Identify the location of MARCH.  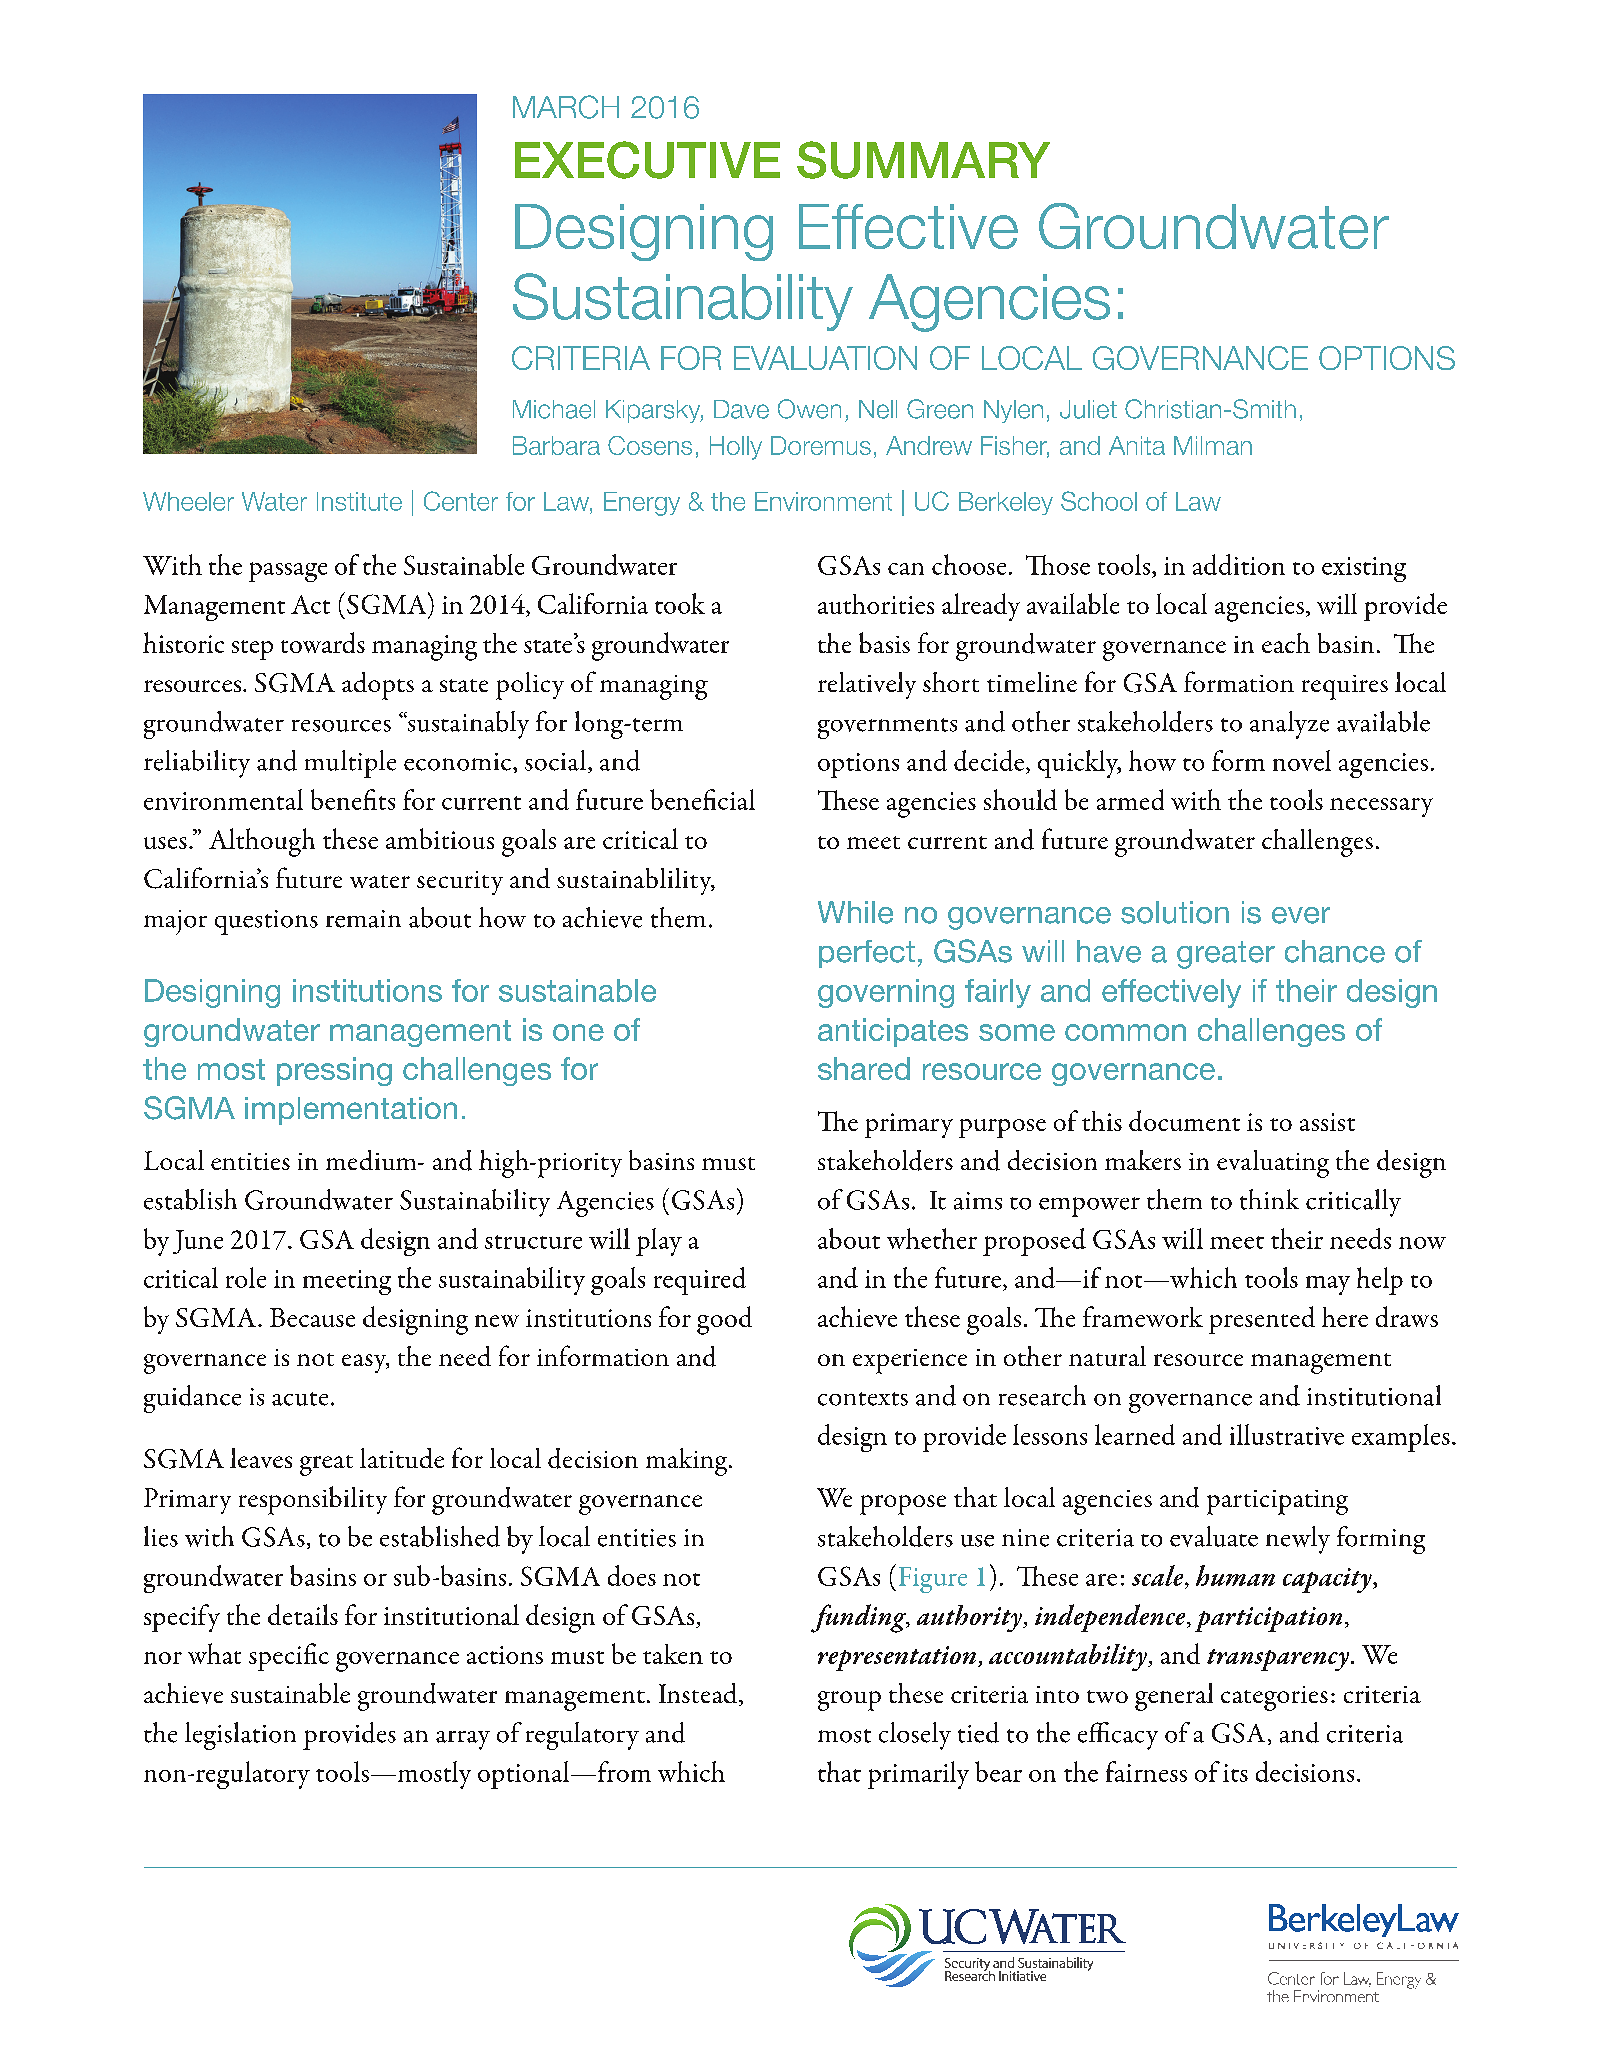
(566, 107).
